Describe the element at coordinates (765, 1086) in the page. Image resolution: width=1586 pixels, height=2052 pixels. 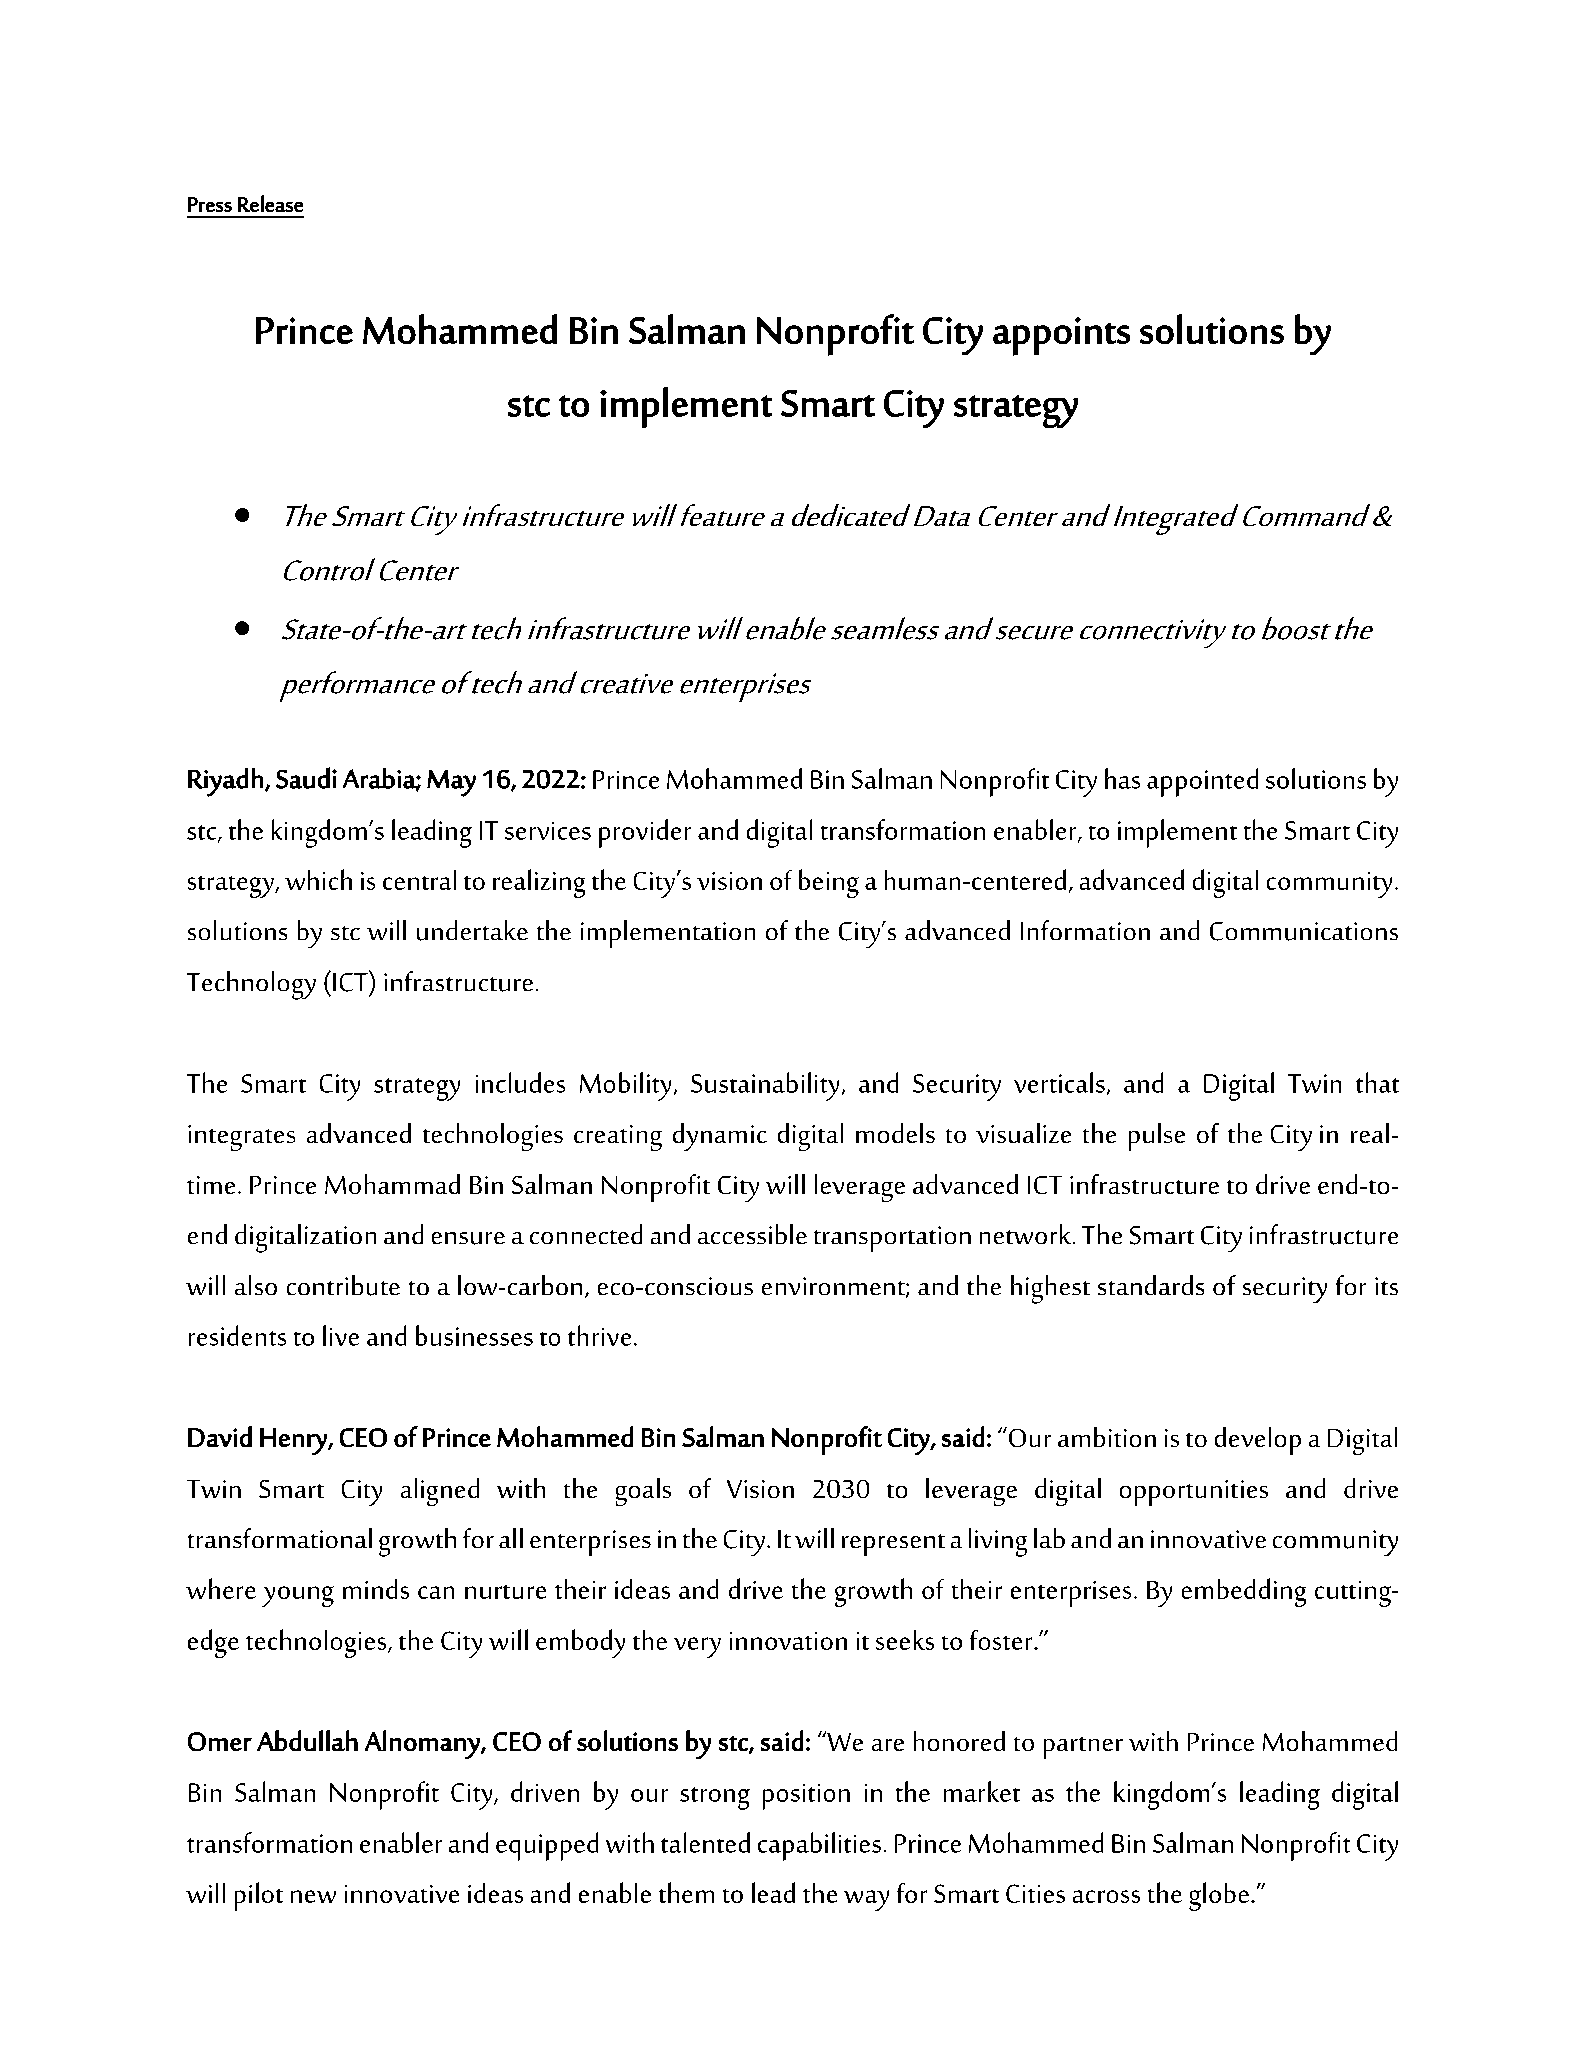
I see `Sustainability` at that location.
